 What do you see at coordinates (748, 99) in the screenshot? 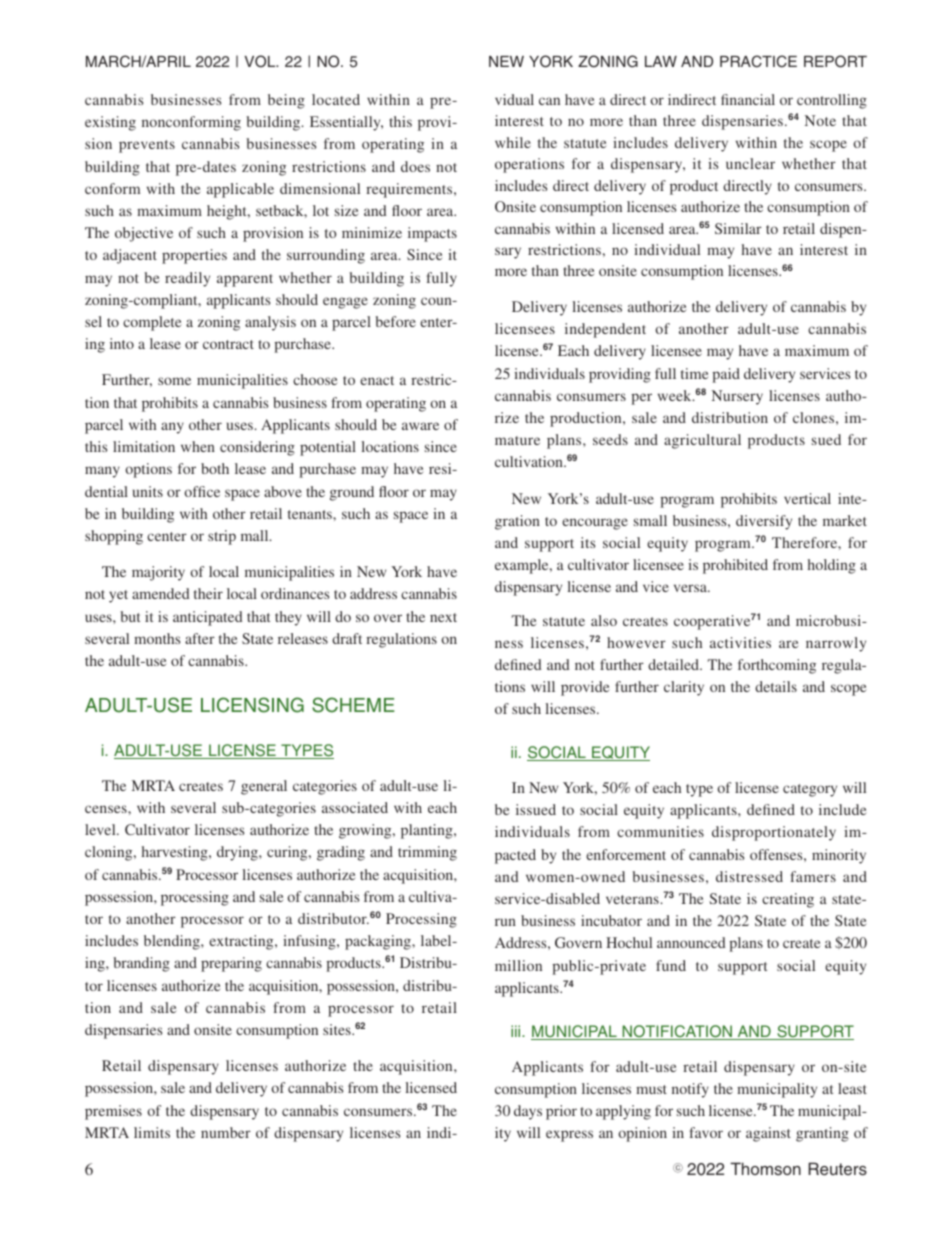
I see `financial` at bounding box center [748, 99].
